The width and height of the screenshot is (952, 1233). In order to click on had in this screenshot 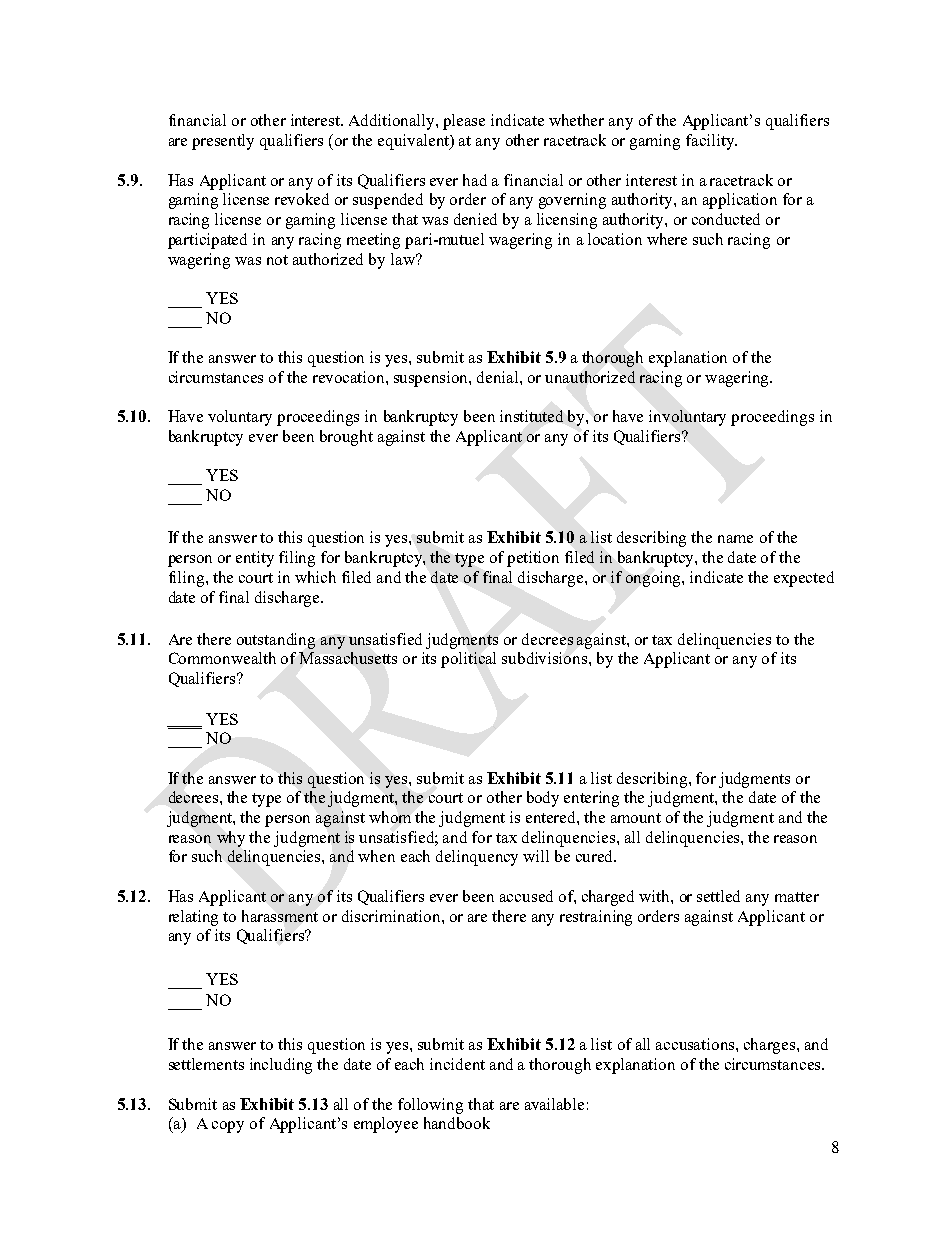, I will do `click(475, 180)`.
